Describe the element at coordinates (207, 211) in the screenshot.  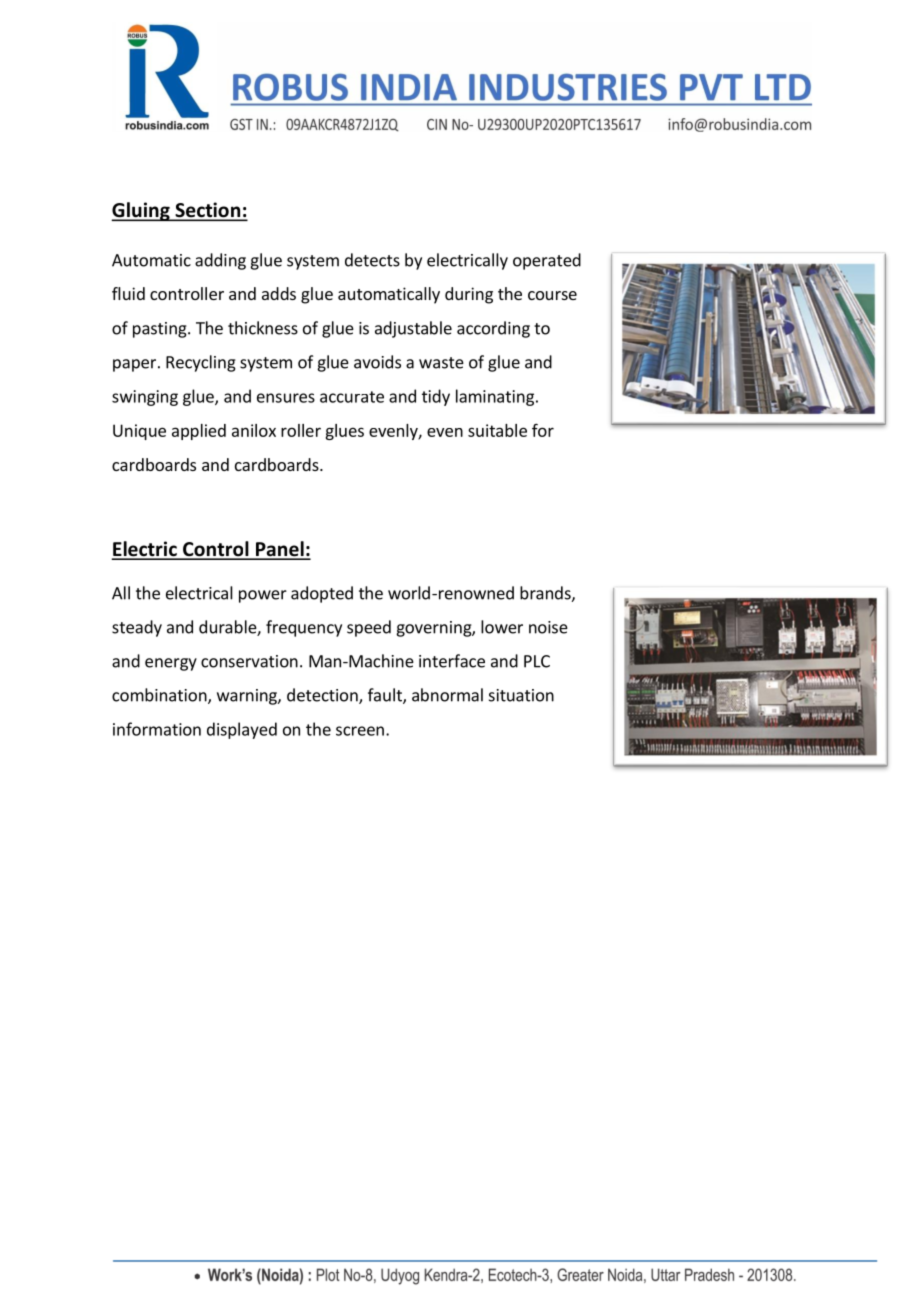
I see `Section` at that location.
